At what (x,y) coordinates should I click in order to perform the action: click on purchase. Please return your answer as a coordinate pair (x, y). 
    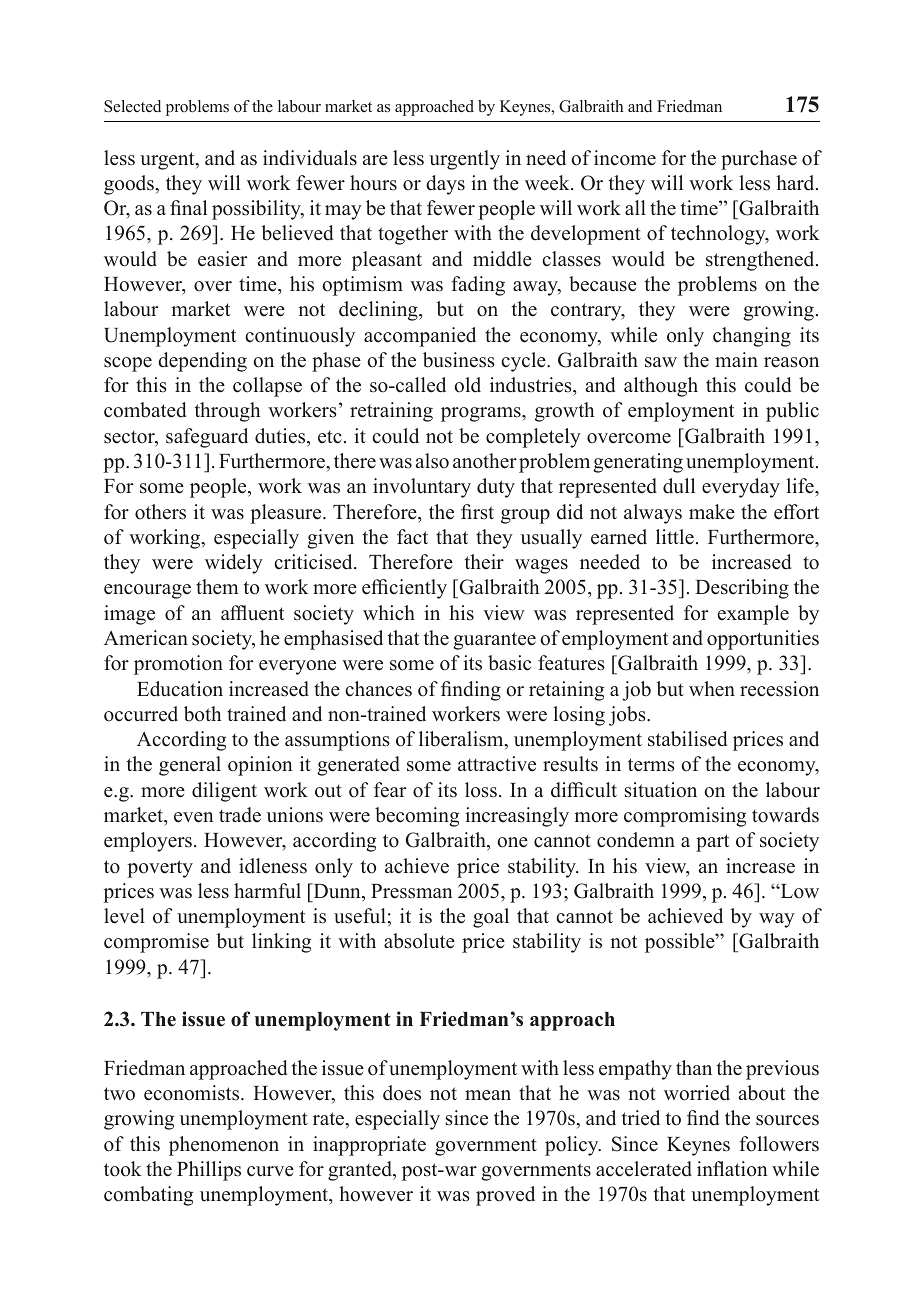
    Looking at the image, I should click on (759, 160).
